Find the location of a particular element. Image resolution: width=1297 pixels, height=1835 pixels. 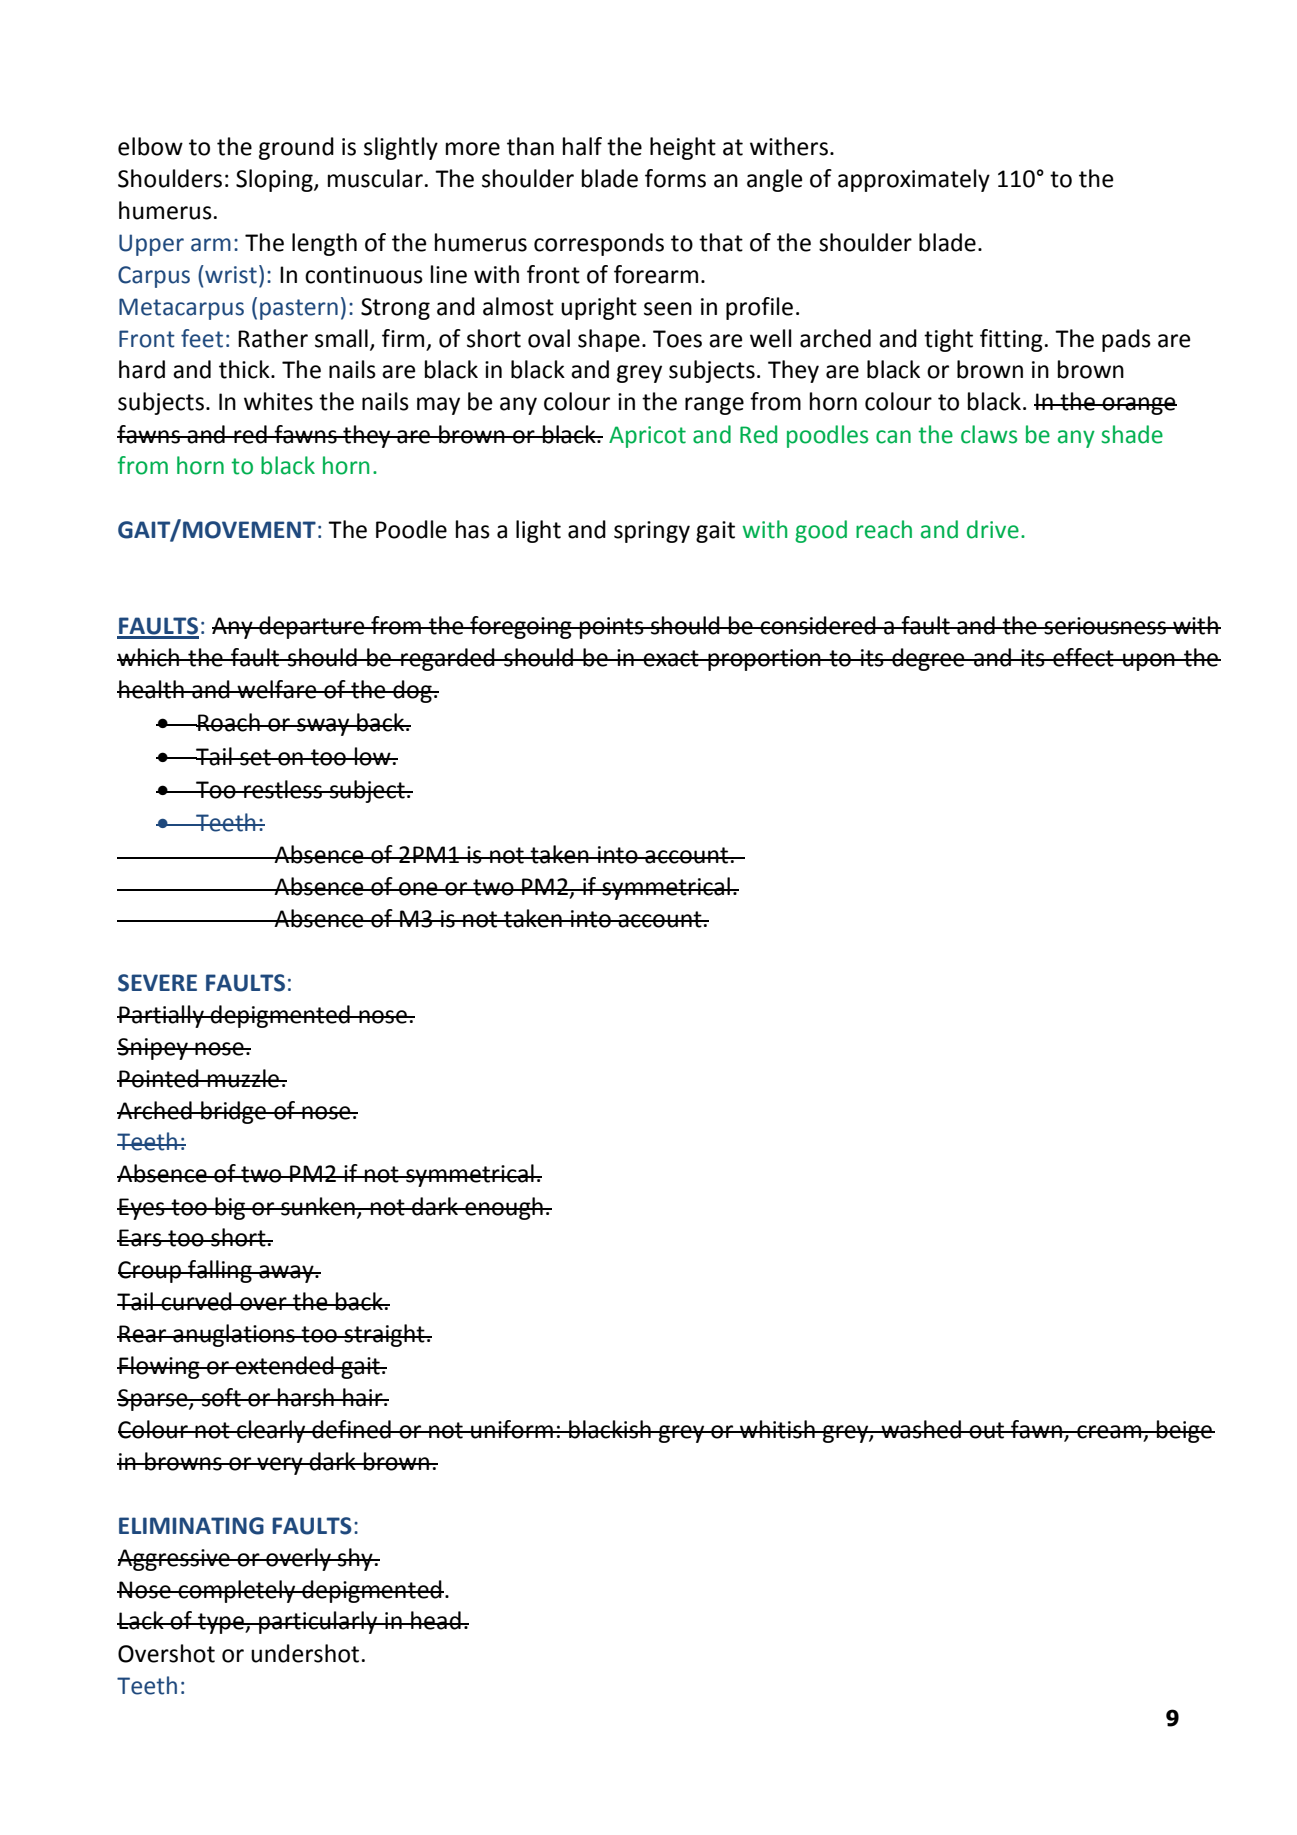

bridge is located at coordinates (234, 1112).
